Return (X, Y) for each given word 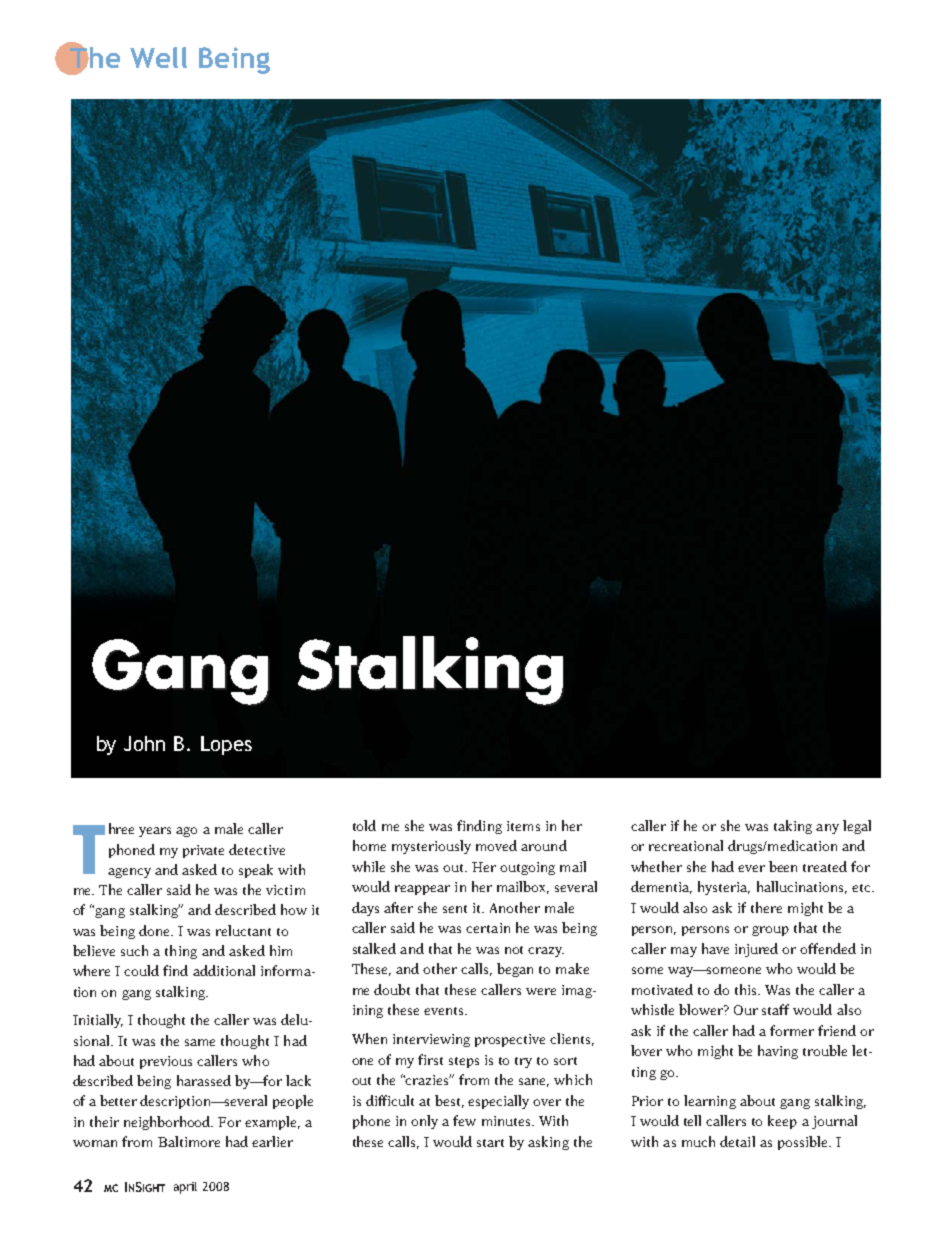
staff (775, 1009)
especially (498, 1102)
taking (793, 827)
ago (186, 832)
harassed (204, 1080)
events (445, 1011)
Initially (98, 1021)
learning (710, 1102)
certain (488, 928)
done (155, 930)
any (827, 829)
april (185, 1188)
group (770, 931)
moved (496, 845)
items (523, 826)
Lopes (226, 745)
